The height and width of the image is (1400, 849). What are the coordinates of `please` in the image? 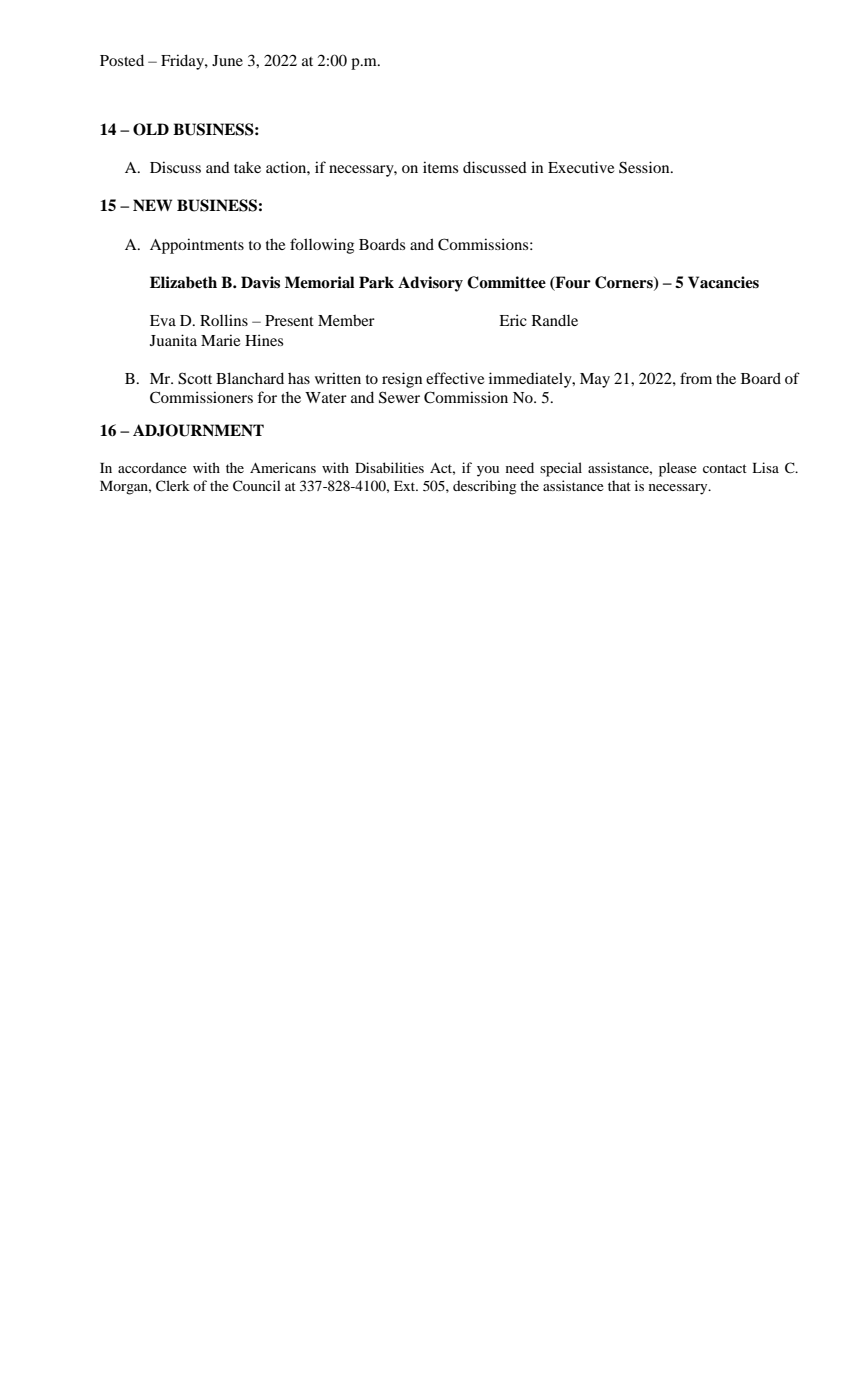 It's located at (678, 469).
